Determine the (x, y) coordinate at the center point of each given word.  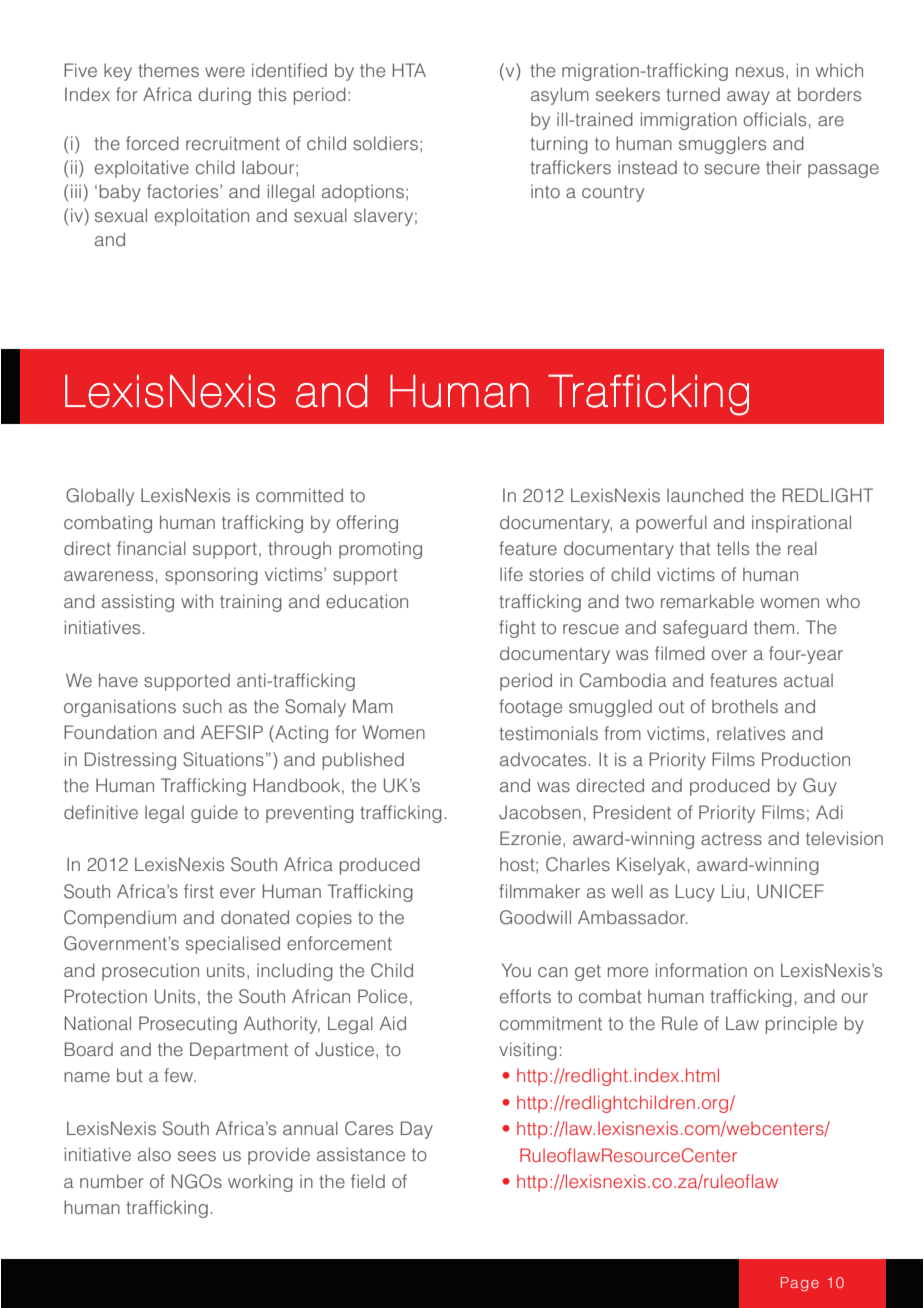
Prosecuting (188, 1025)
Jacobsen (540, 812)
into (545, 191)
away (748, 98)
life (511, 574)
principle (801, 1025)
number (112, 1181)
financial (151, 548)
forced (152, 143)
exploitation (202, 217)
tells (733, 548)
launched (705, 495)
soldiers (385, 143)
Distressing (130, 761)
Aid (393, 1023)
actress (731, 839)
